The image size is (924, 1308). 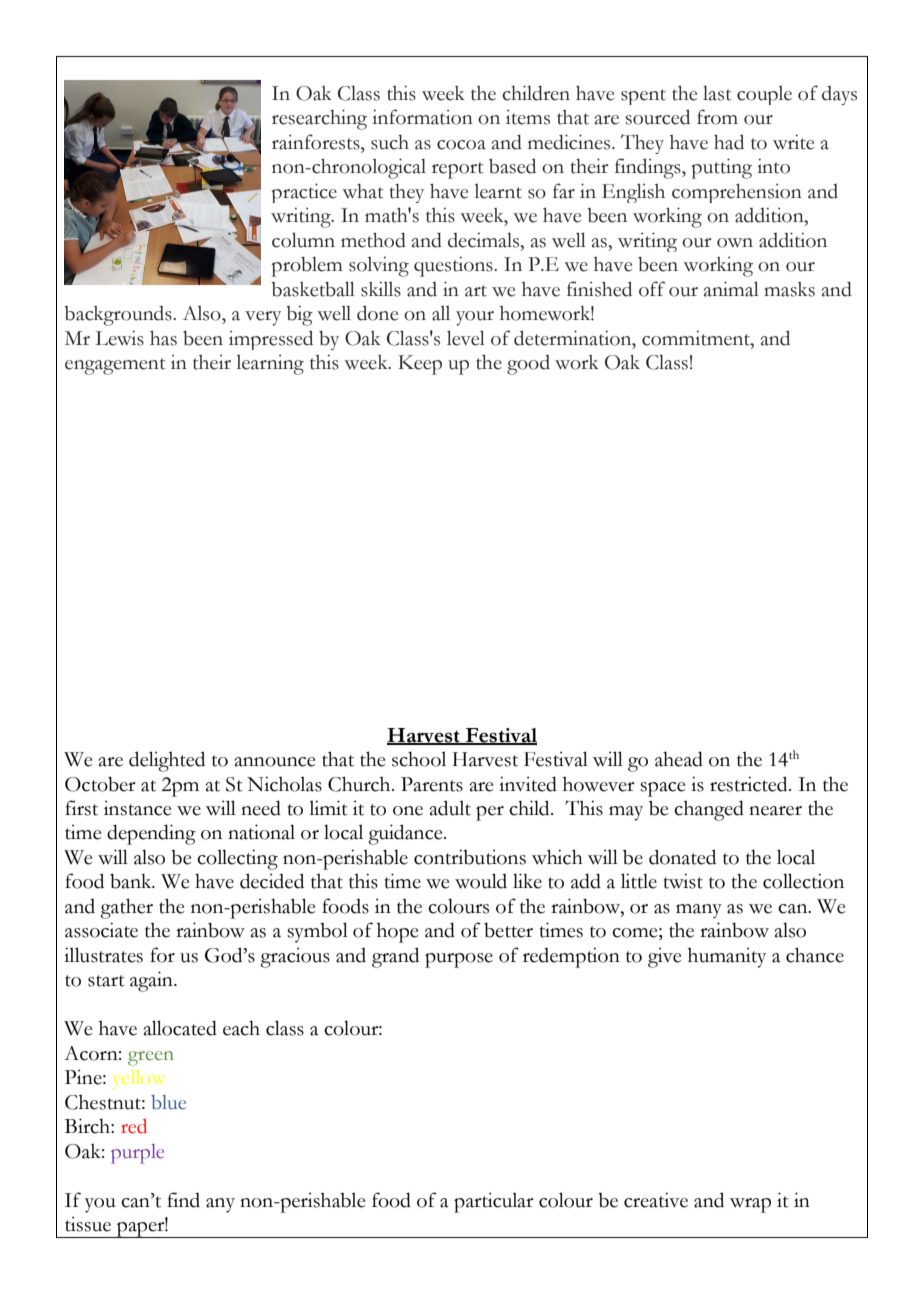 What do you see at coordinates (419, 759) in the document?
I see `school` at bounding box center [419, 759].
